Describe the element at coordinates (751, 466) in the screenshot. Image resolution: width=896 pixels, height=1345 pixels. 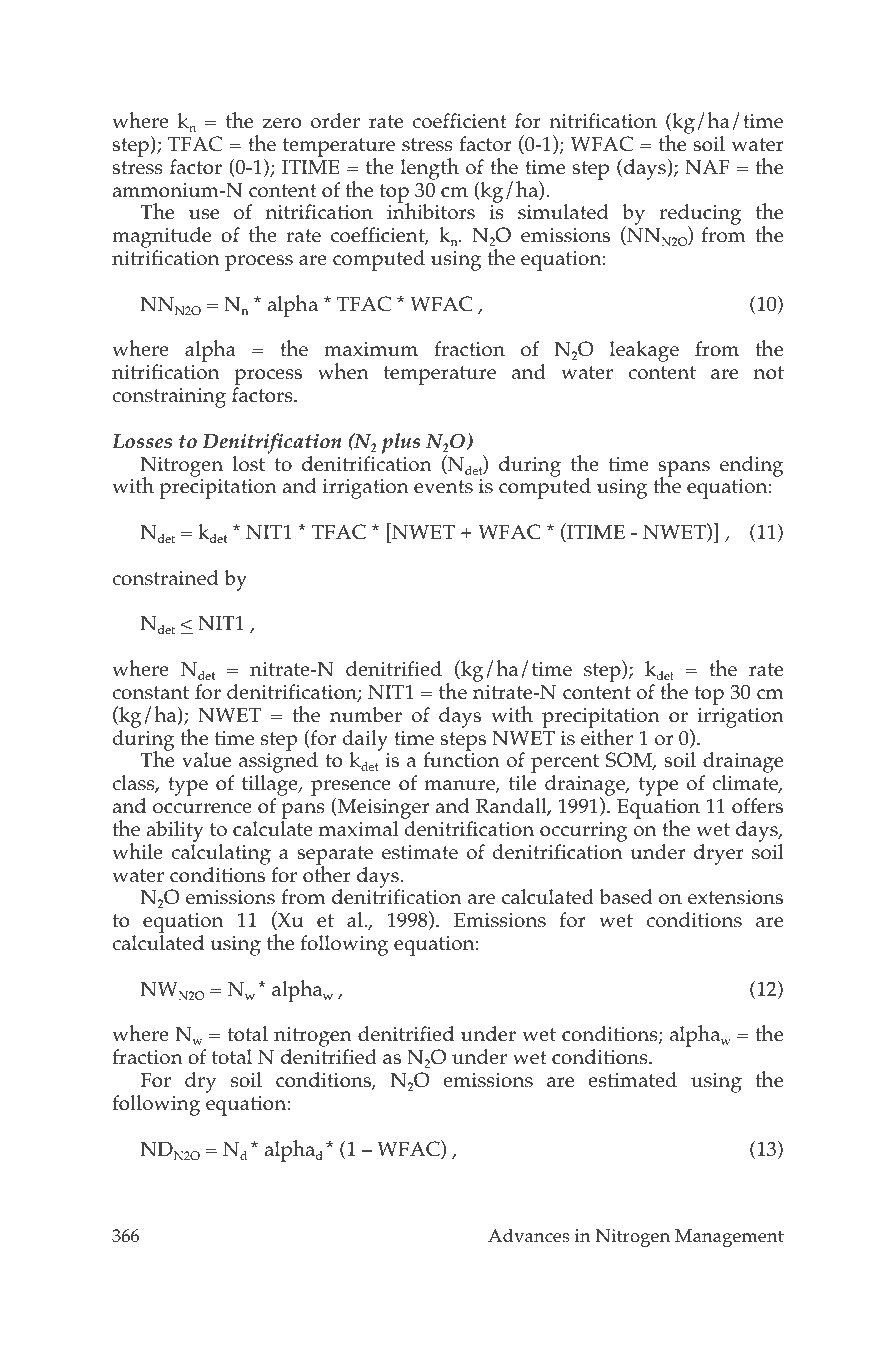
I see `ending` at that location.
